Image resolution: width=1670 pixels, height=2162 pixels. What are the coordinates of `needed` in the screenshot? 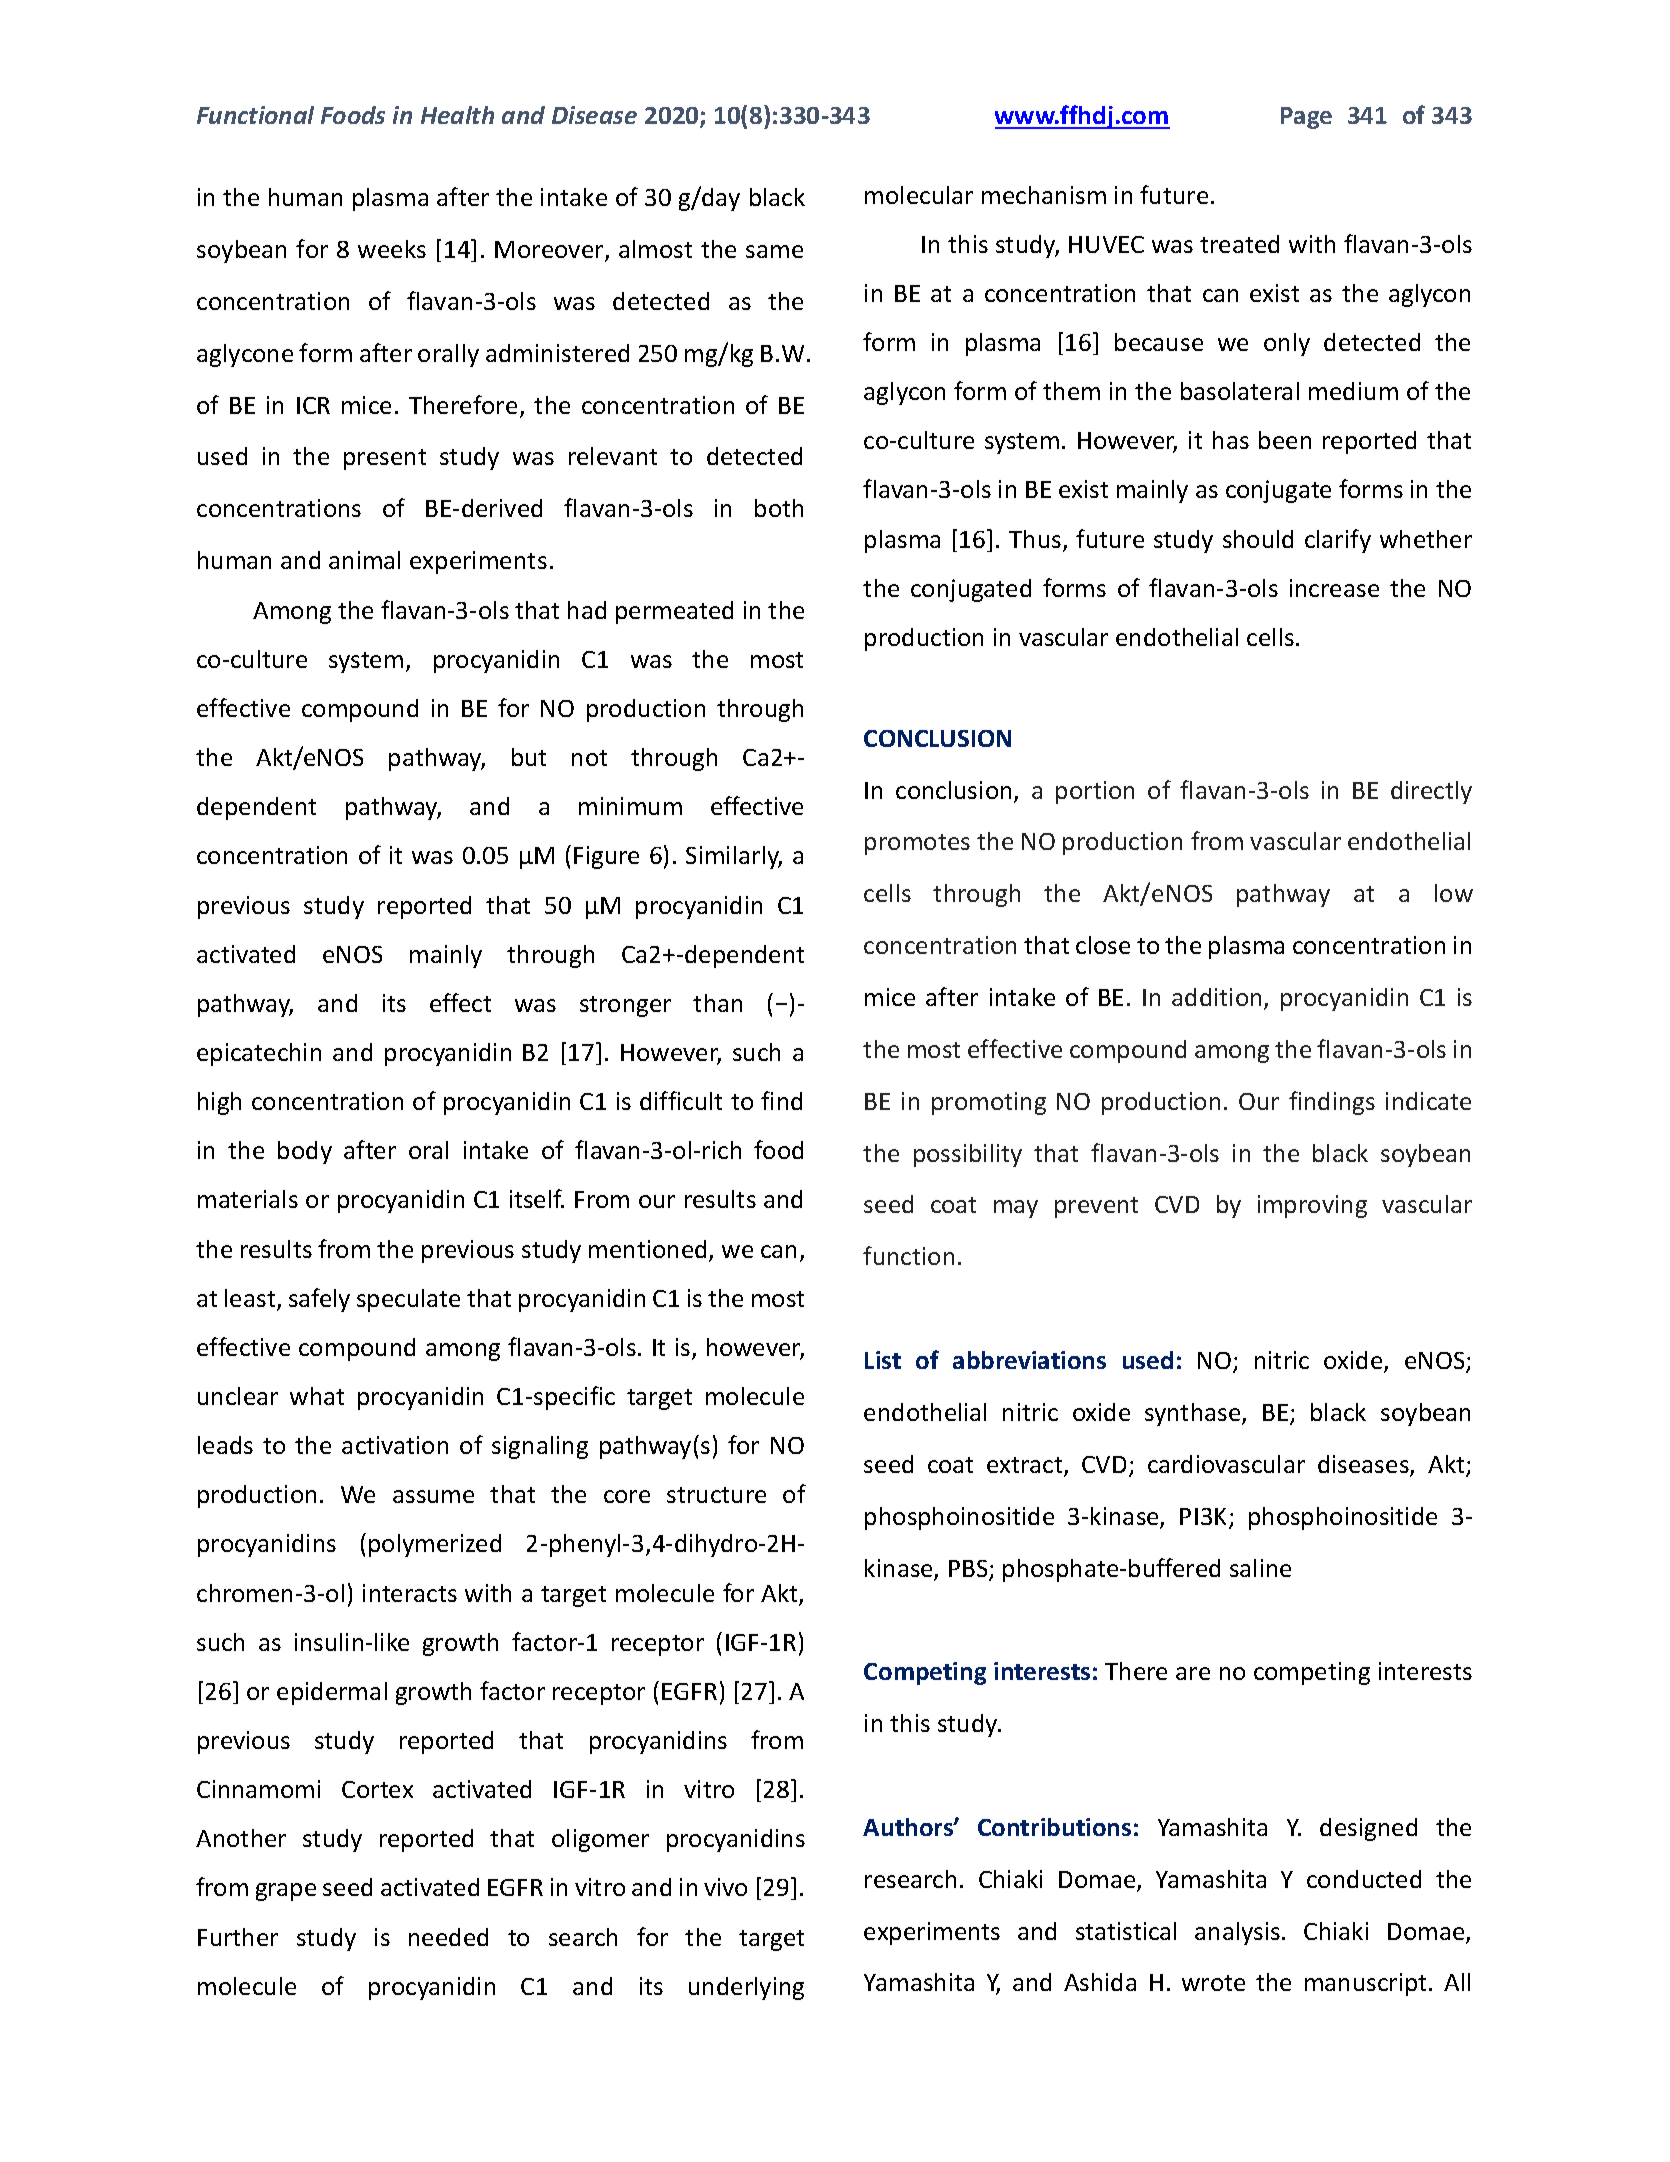 It's located at (448, 1937).
